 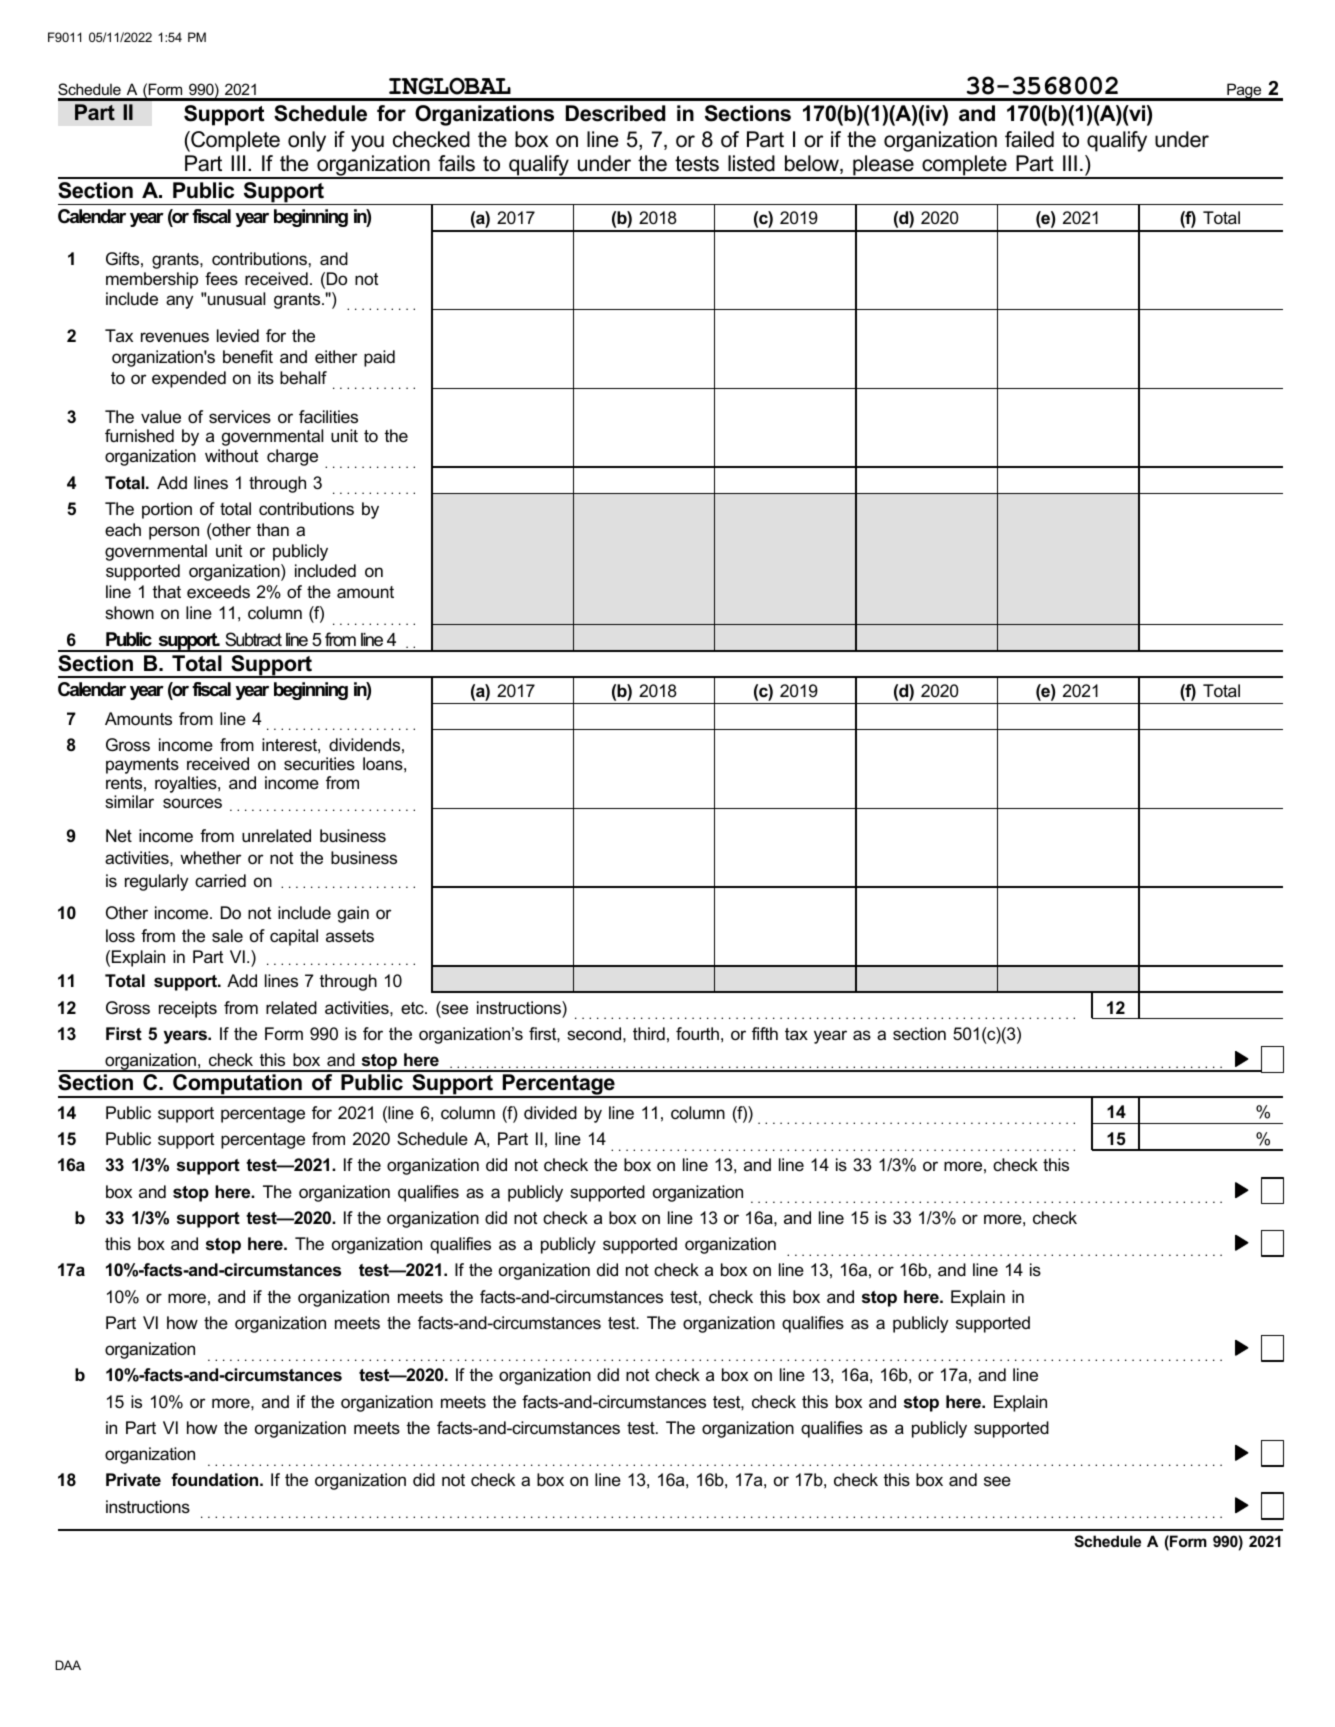 What do you see at coordinates (615, 113) in the page?
I see `Described` at bounding box center [615, 113].
